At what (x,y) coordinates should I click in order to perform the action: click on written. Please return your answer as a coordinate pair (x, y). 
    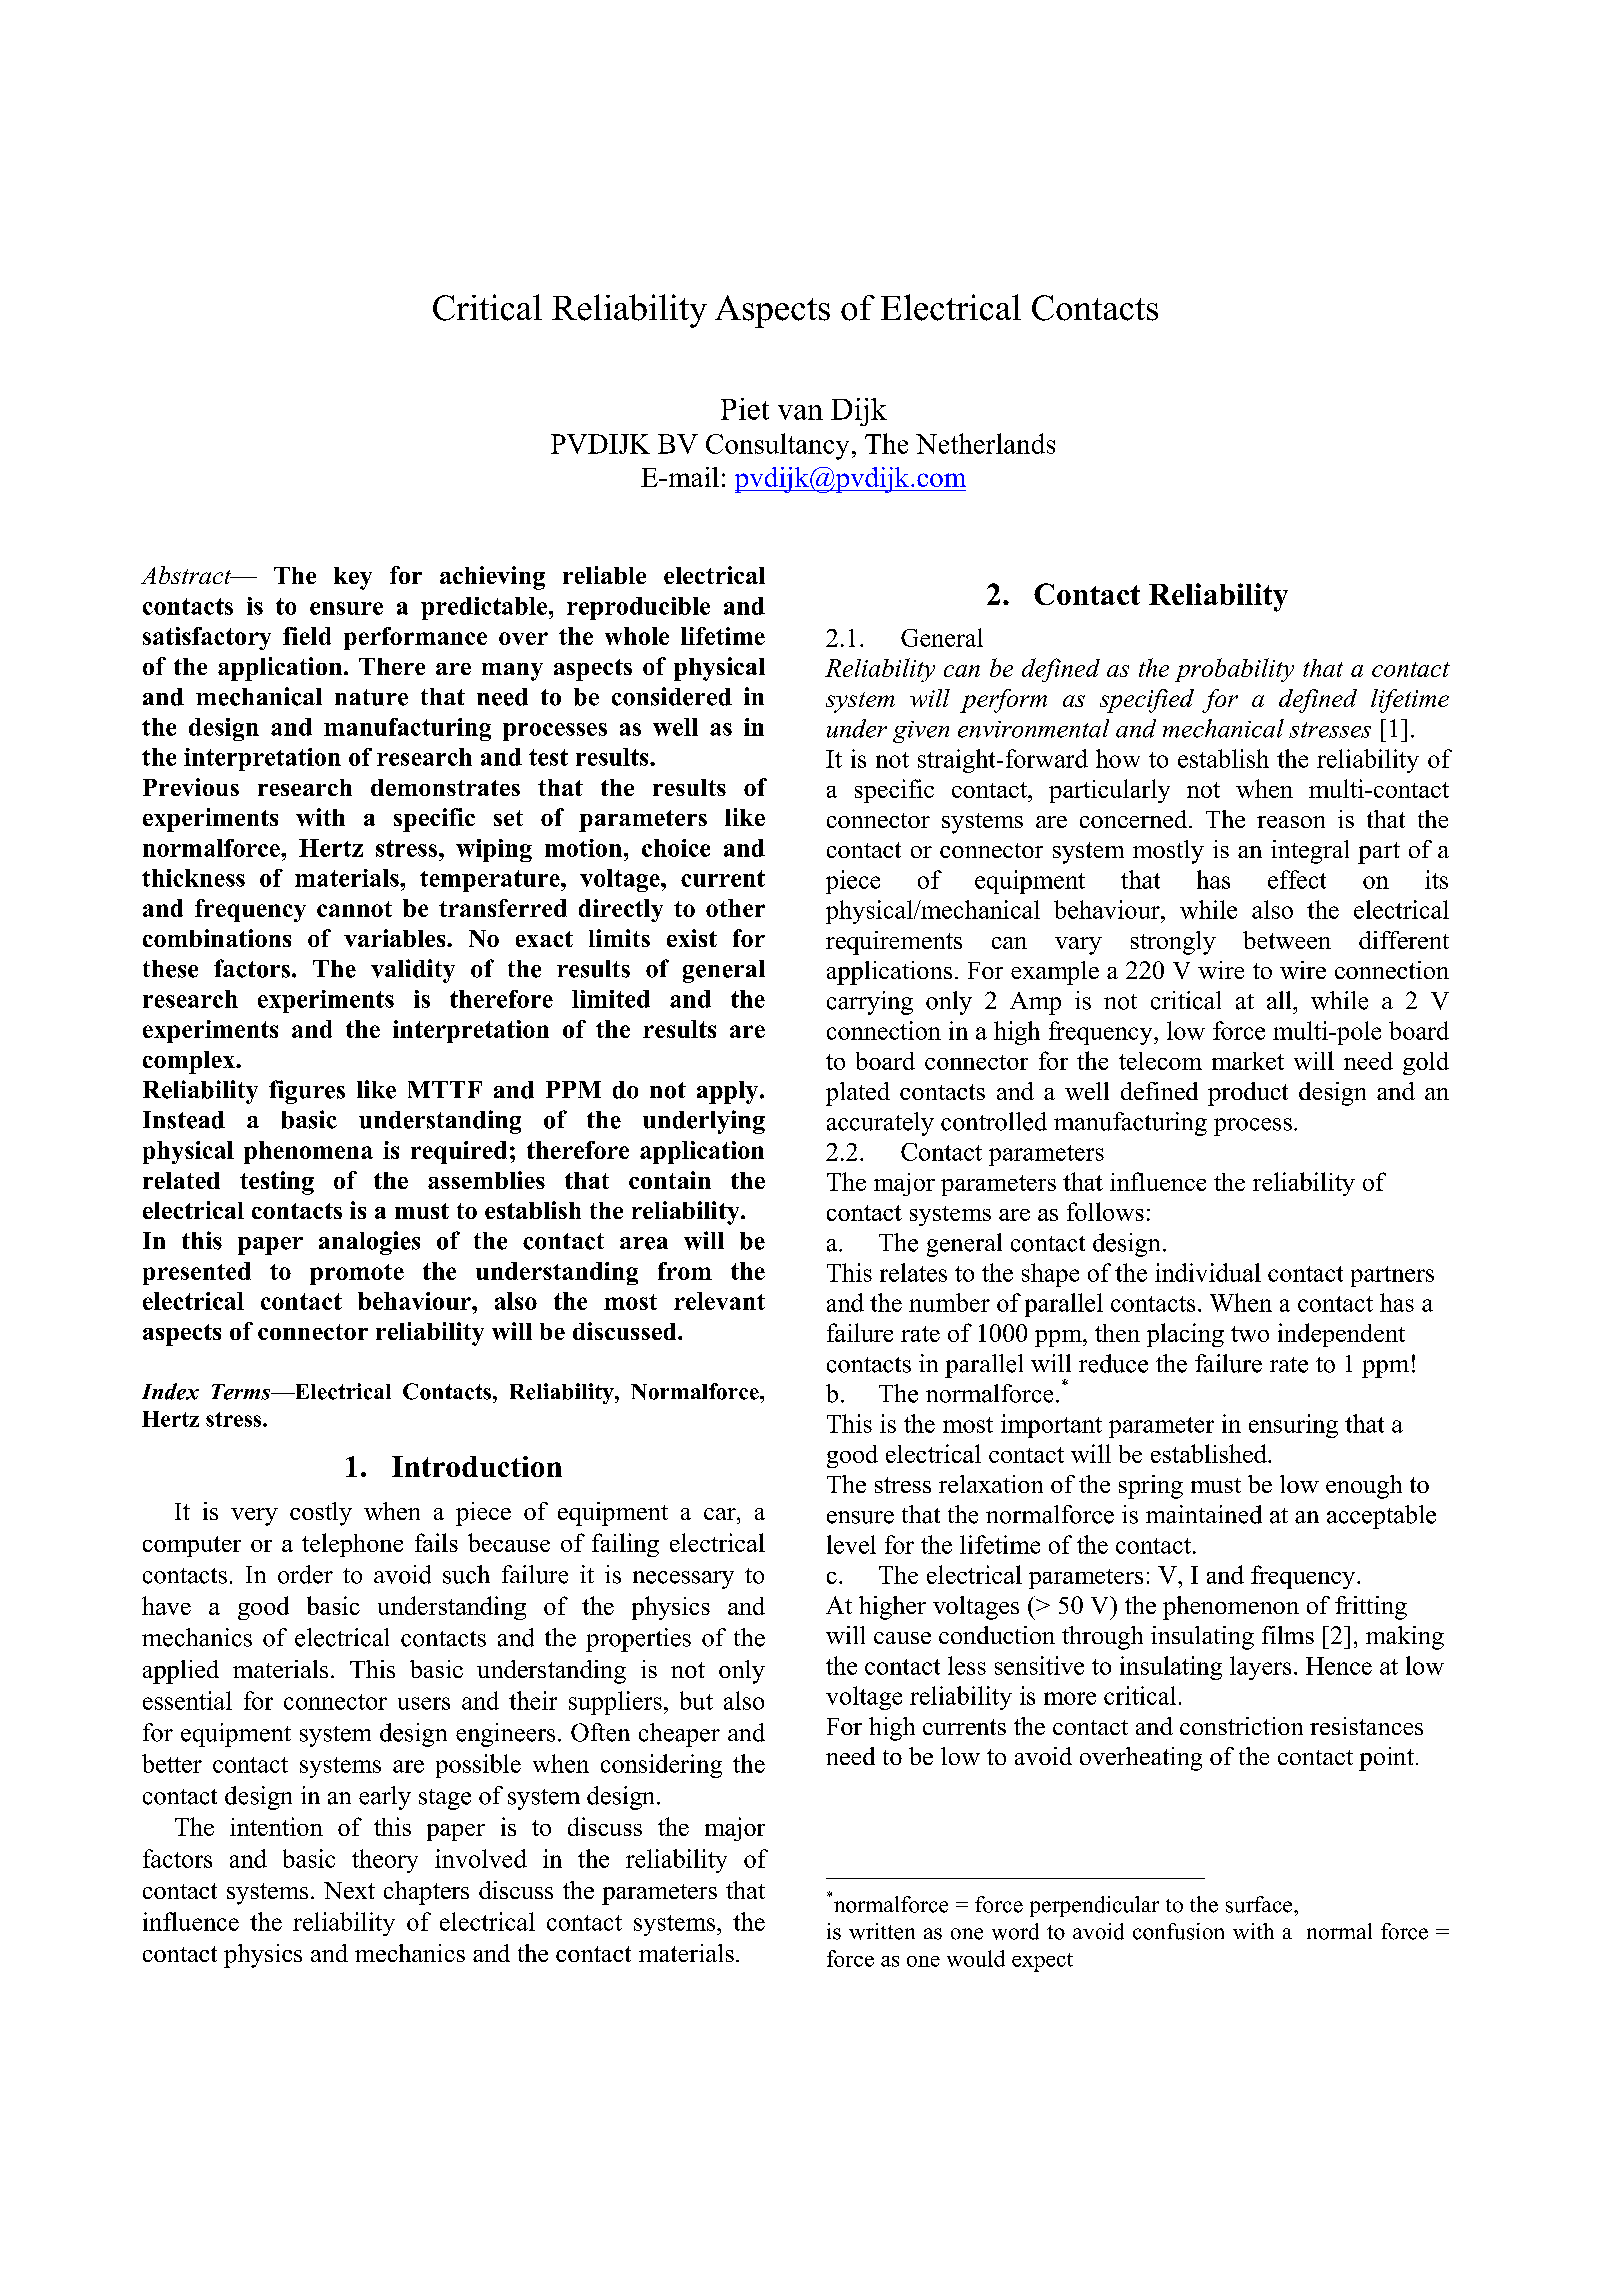
    Looking at the image, I should click on (882, 1931).
